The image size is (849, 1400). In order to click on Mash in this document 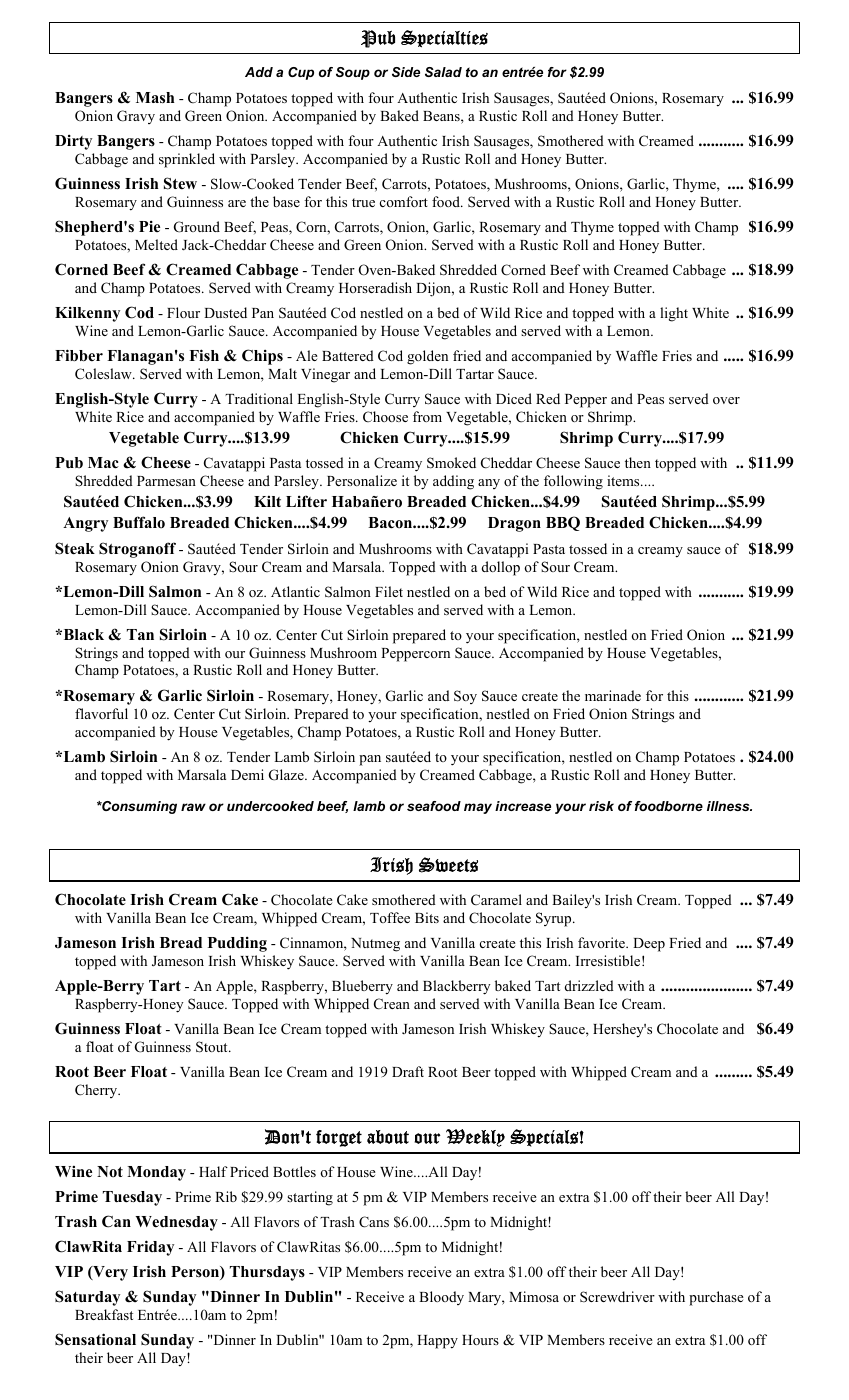, I will do `click(155, 98)`.
